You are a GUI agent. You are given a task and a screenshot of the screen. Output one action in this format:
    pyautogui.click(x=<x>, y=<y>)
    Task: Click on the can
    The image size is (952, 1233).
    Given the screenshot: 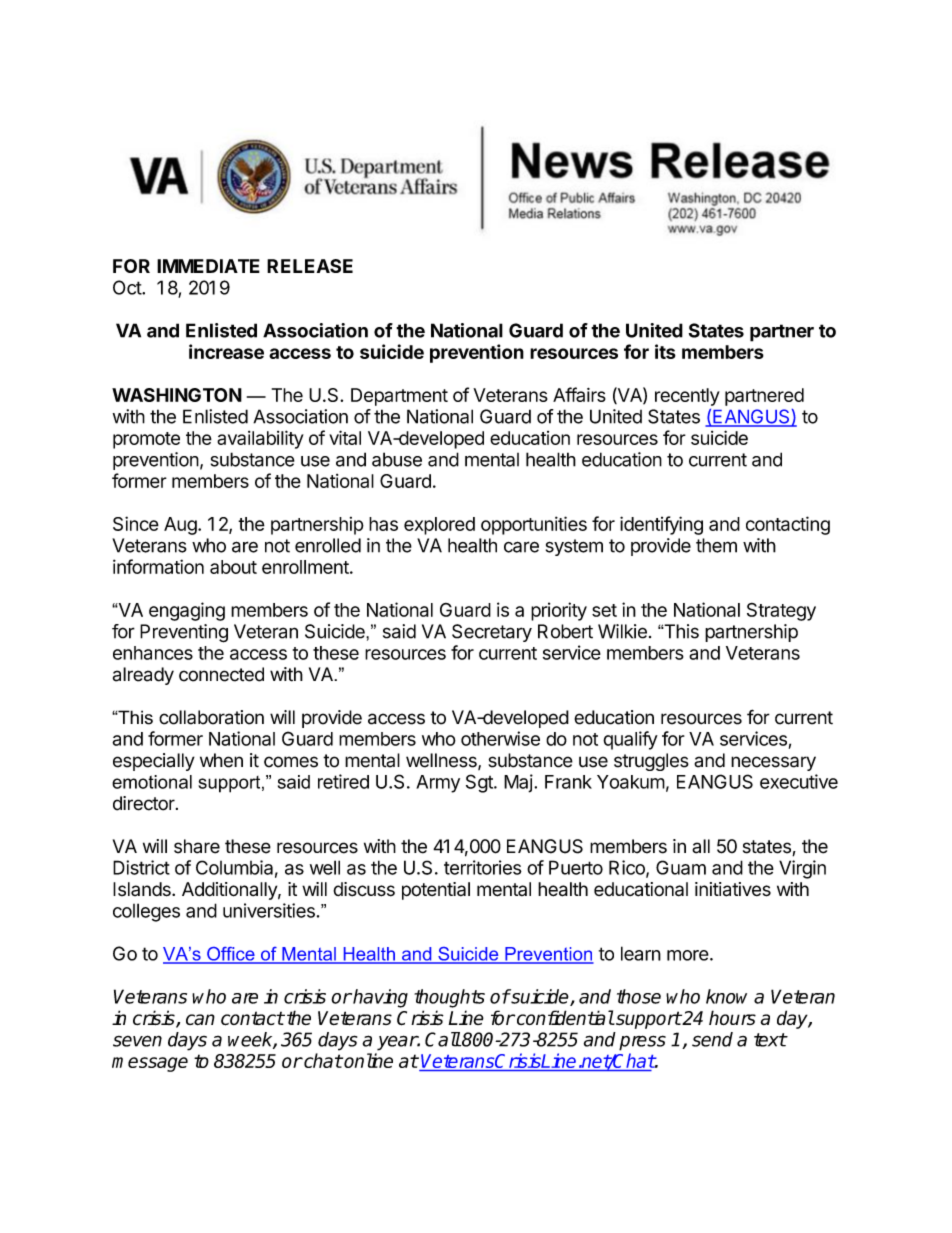 What is the action you would take?
    pyautogui.click(x=200, y=1019)
